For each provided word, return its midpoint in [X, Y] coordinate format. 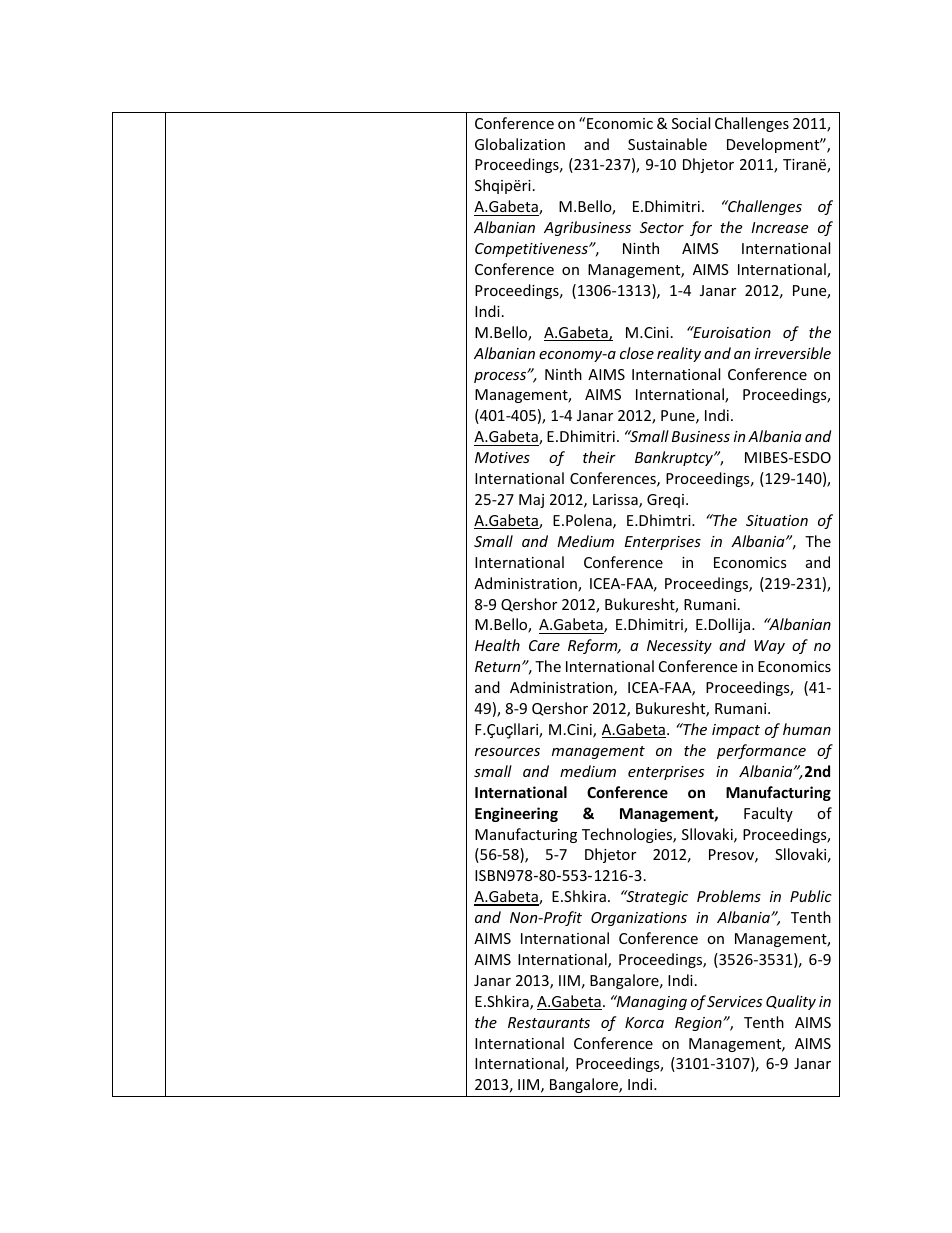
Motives [502, 457]
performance [761, 751]
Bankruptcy [675, 458]
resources [507, 752]
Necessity [679, 647]
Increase [779, 227]
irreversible [793, 353]
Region [699, 1024]
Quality [791, 1002]
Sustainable [667, 144]
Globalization [520, 144]
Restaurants [549, 1022]
